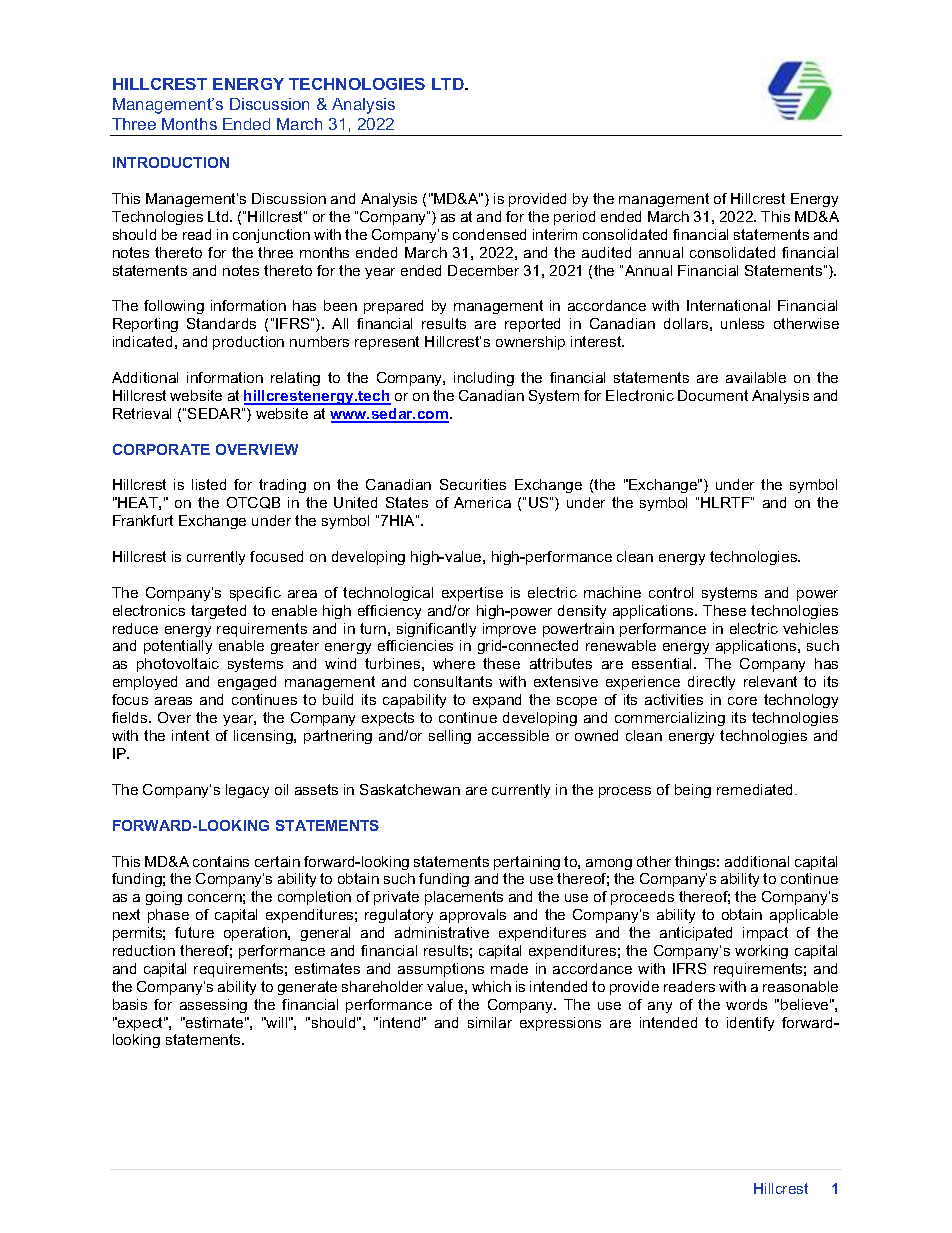 The image size is (952, 1233). Describe the element at coordinates (213, 1006) in the document. I see `assessing` at that location.
